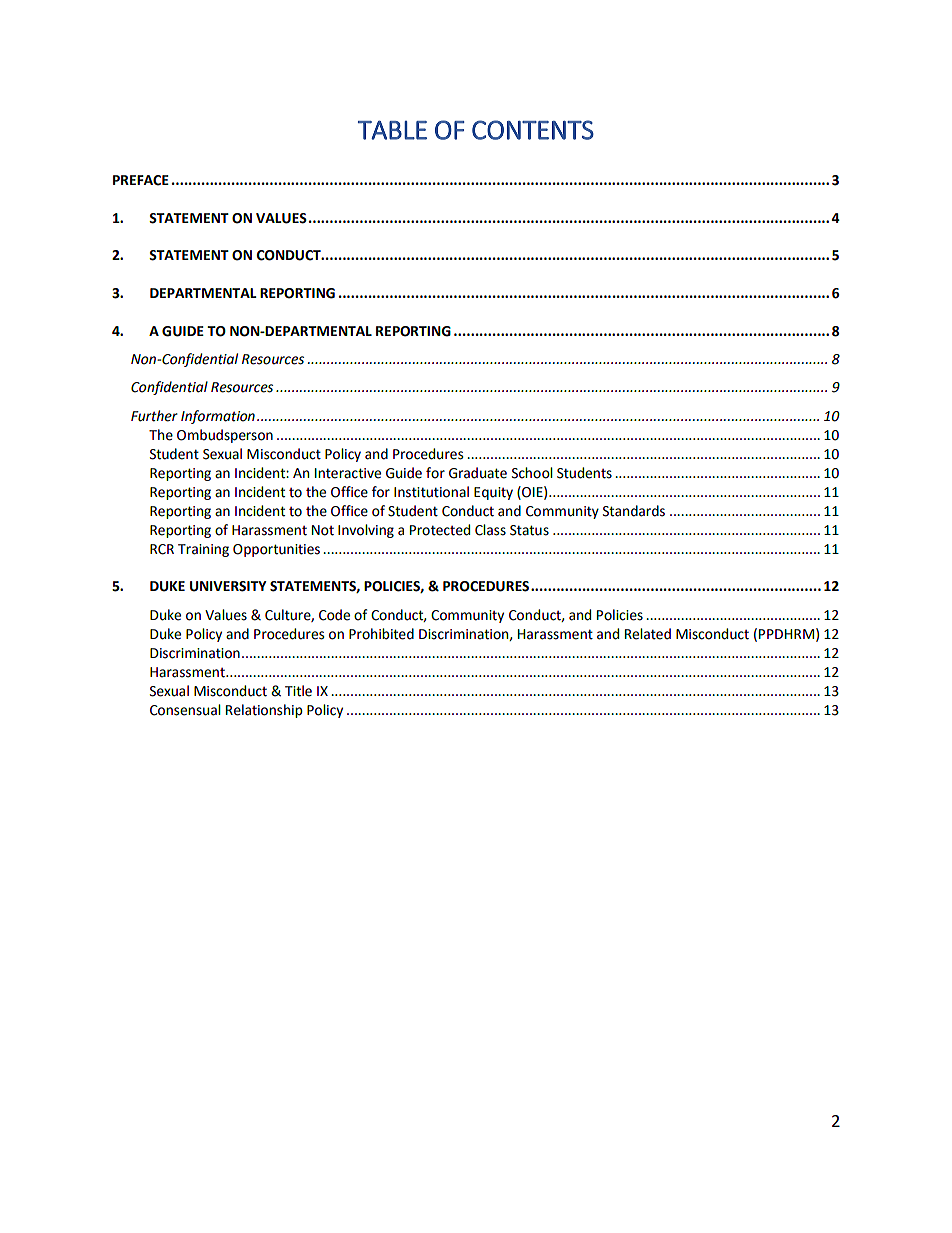  Describe the element at coordinates (298, 691) in the image. I see `Title` at that location.
